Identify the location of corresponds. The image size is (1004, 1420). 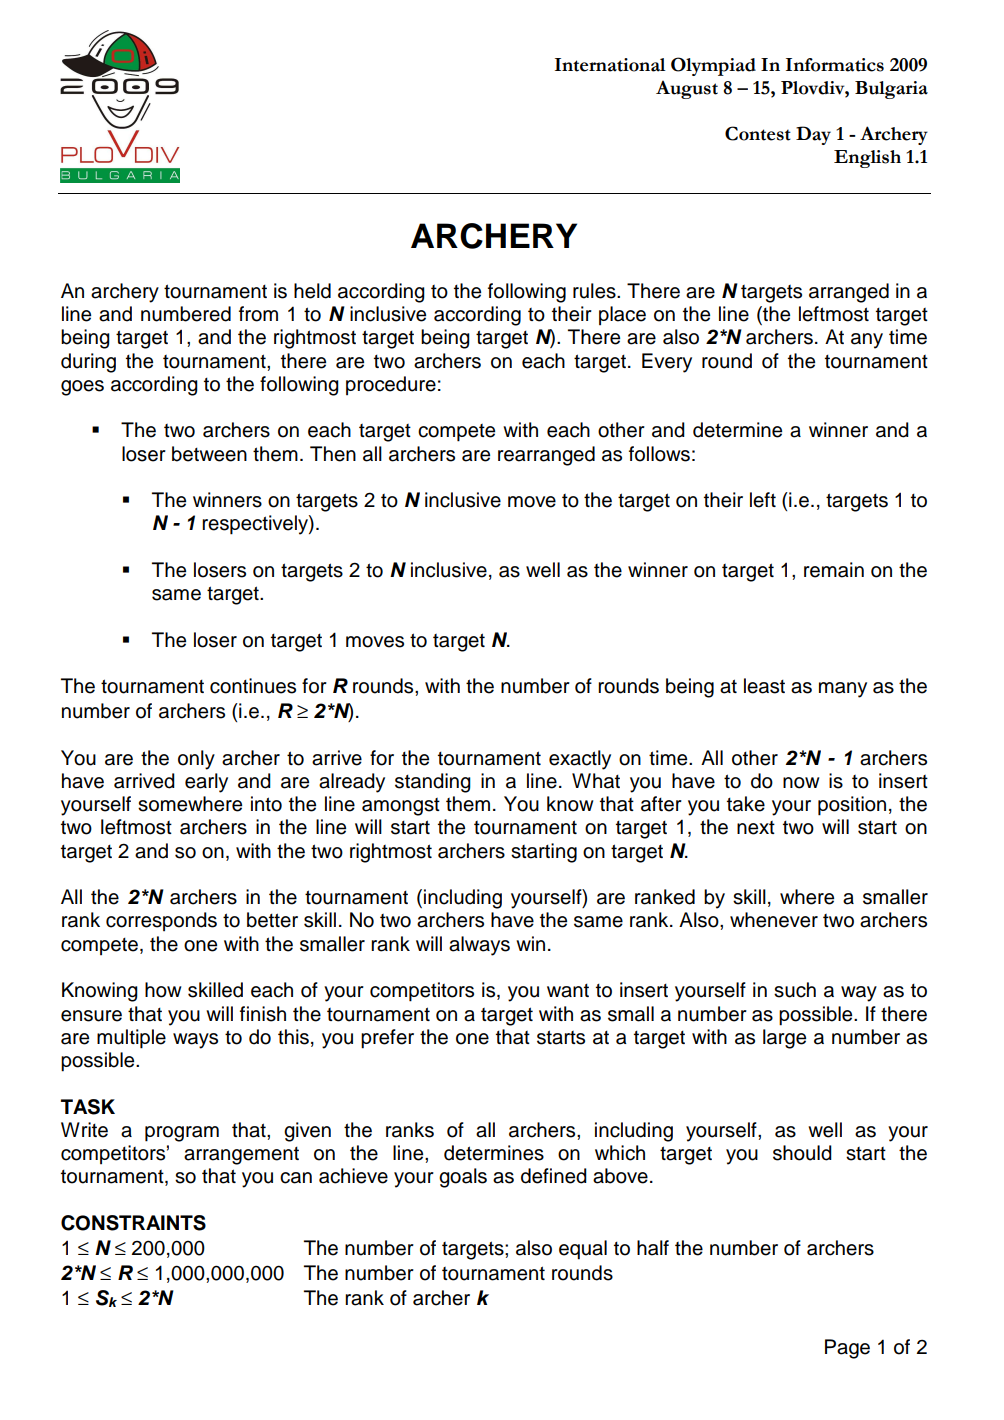
(161, 921).
